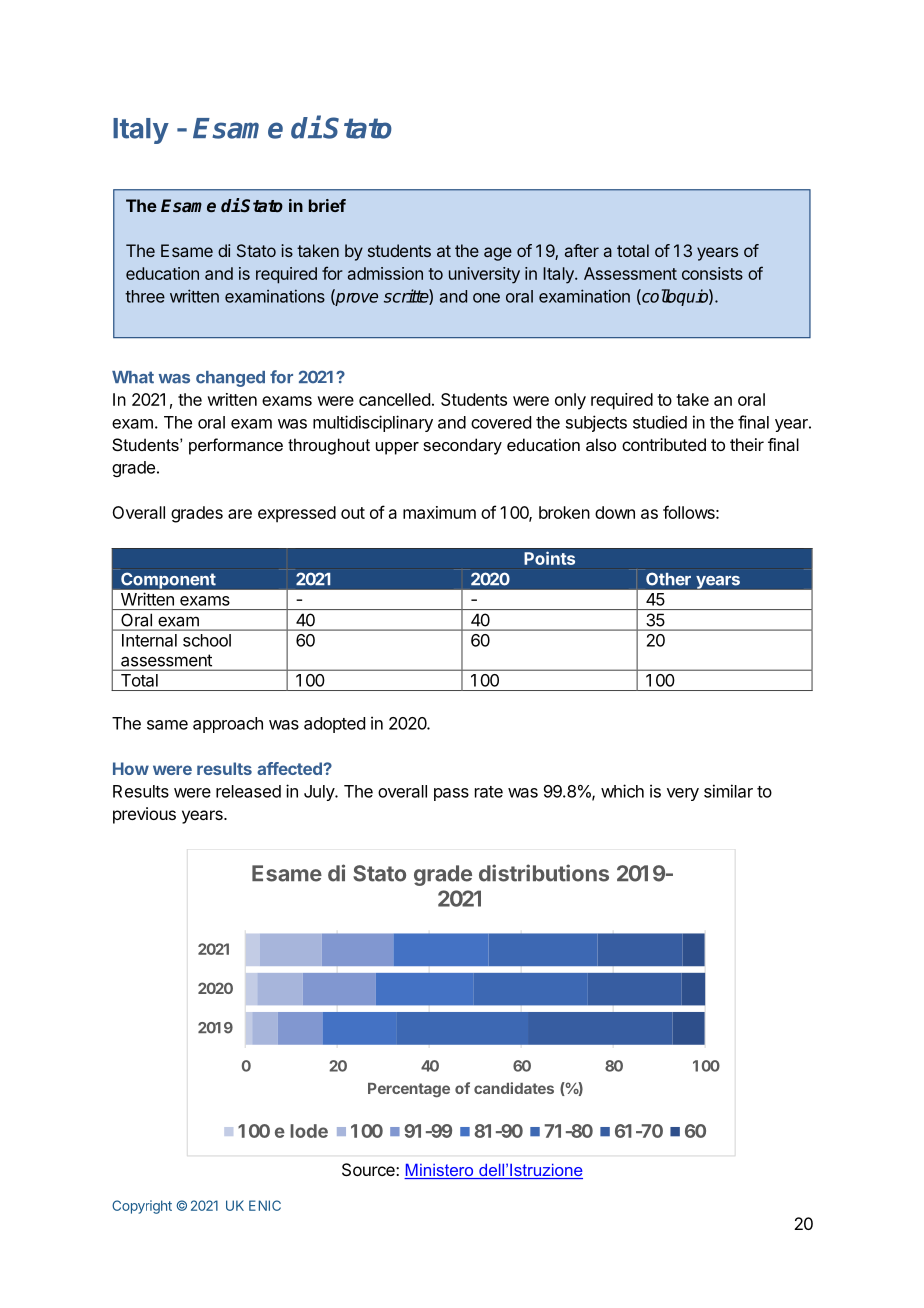 The width and height of the screenshot is (924, 1308). I want to click on approach, so click(228, 725).
